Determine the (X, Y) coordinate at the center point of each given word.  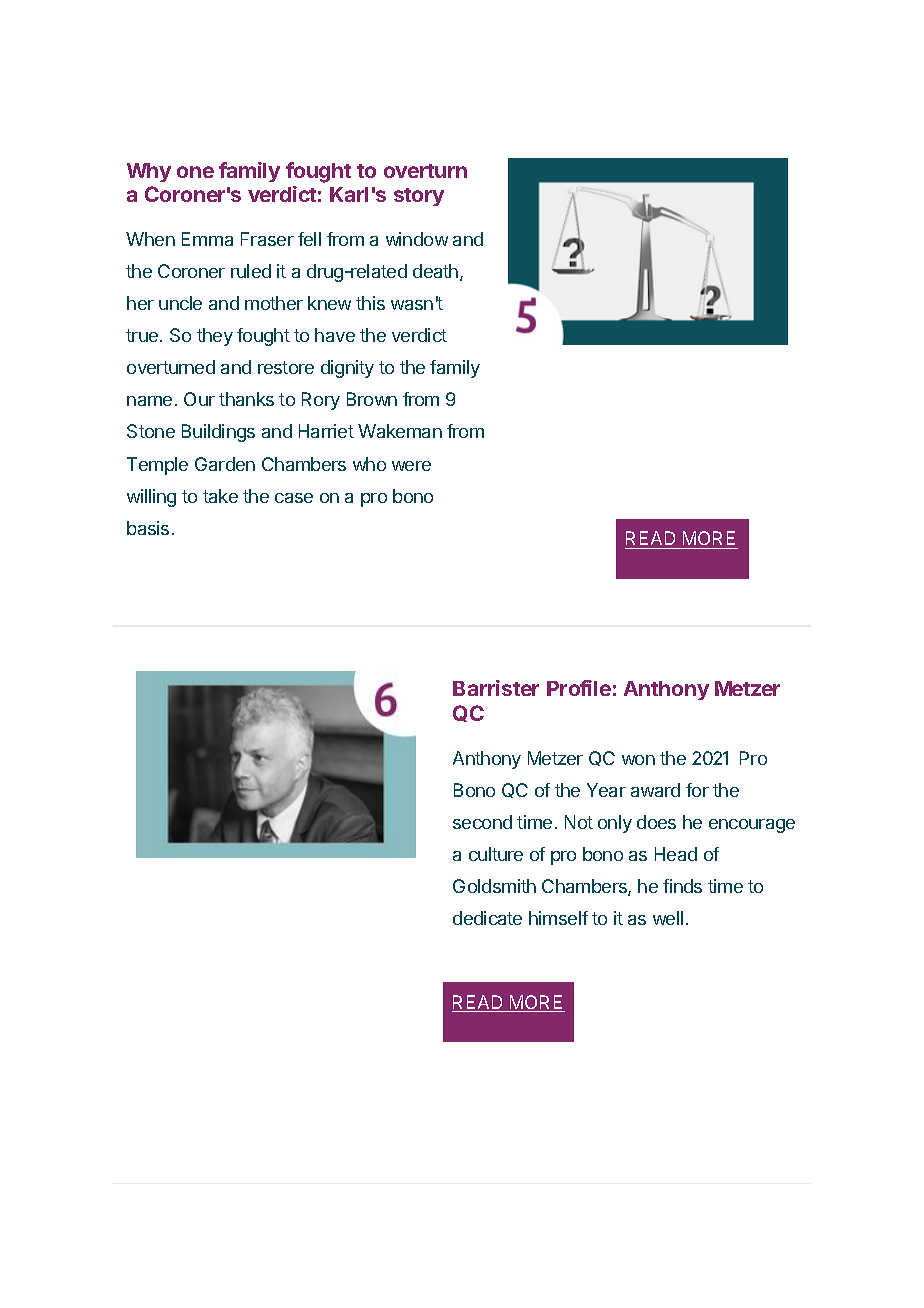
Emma (207, 239)
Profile (579, 688)
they (215, 337)
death (435, 271)
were (411, 466)
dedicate (487, 918)
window (417, 239)
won (638, 760)
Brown (372, 399)
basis (148, 528)
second (482, 822)
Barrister (496, 688)
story (419, 197)
